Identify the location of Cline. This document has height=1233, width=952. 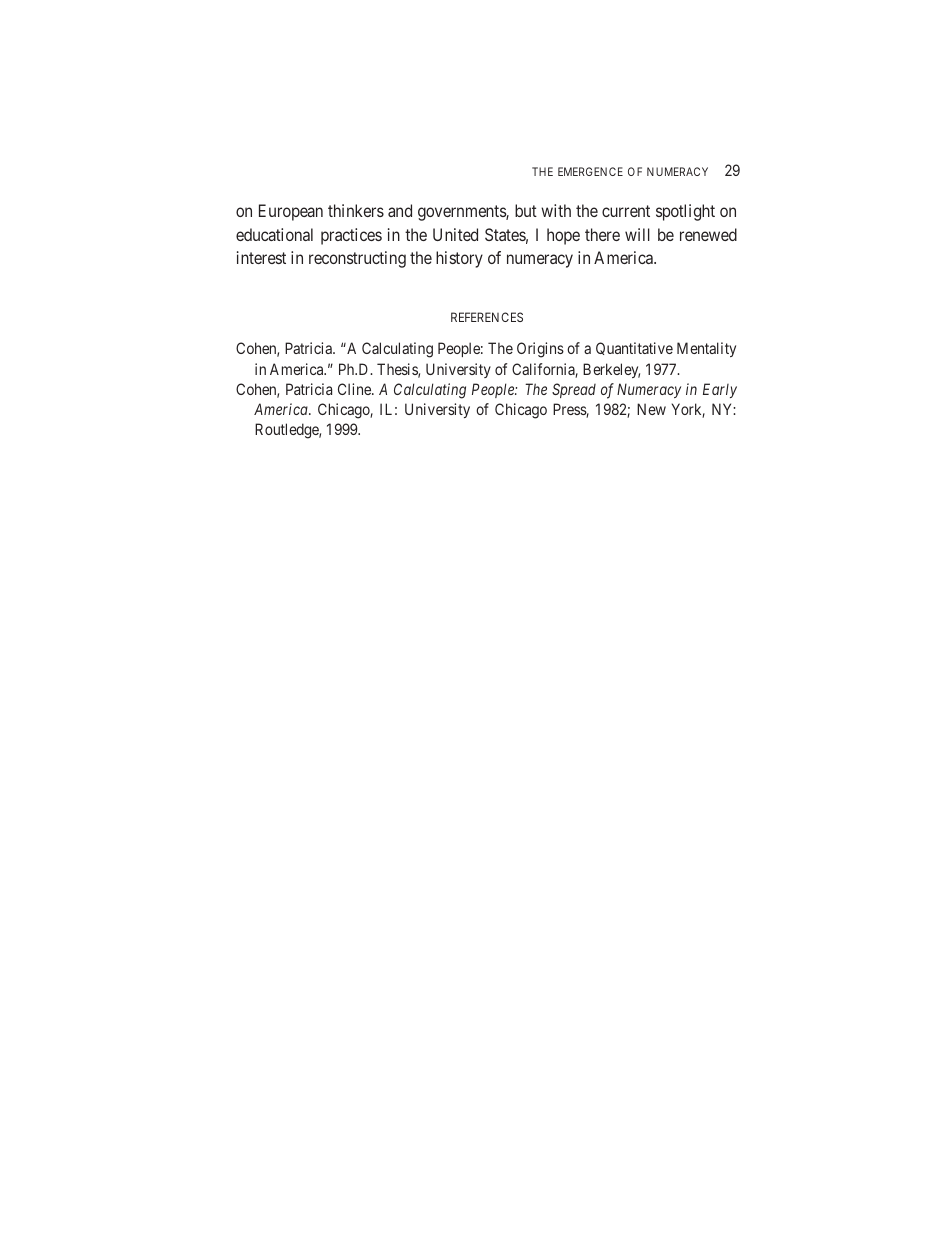
(355, 389).
